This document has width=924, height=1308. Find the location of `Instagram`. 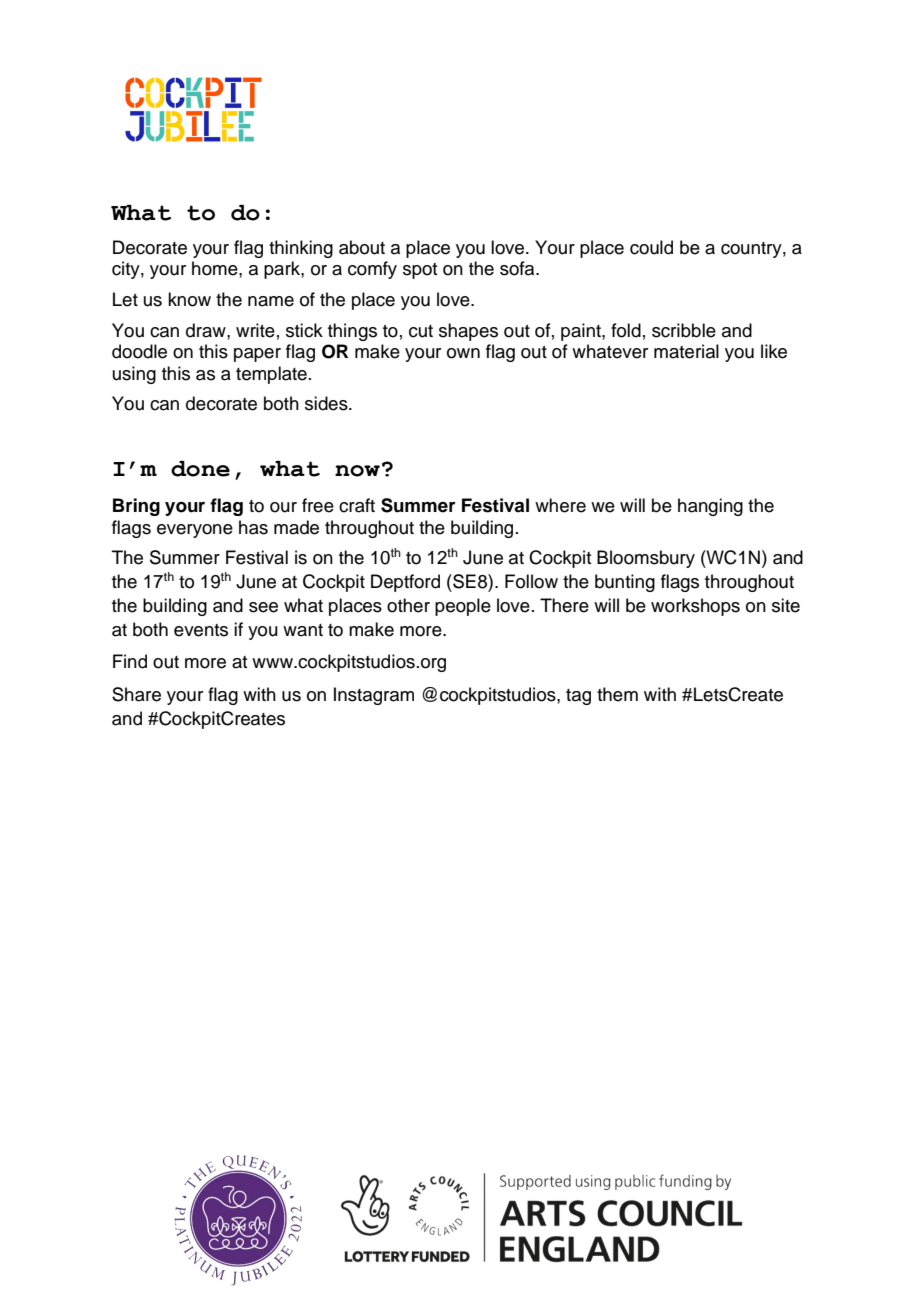

Instagram is located at coordinates (374, 696).
